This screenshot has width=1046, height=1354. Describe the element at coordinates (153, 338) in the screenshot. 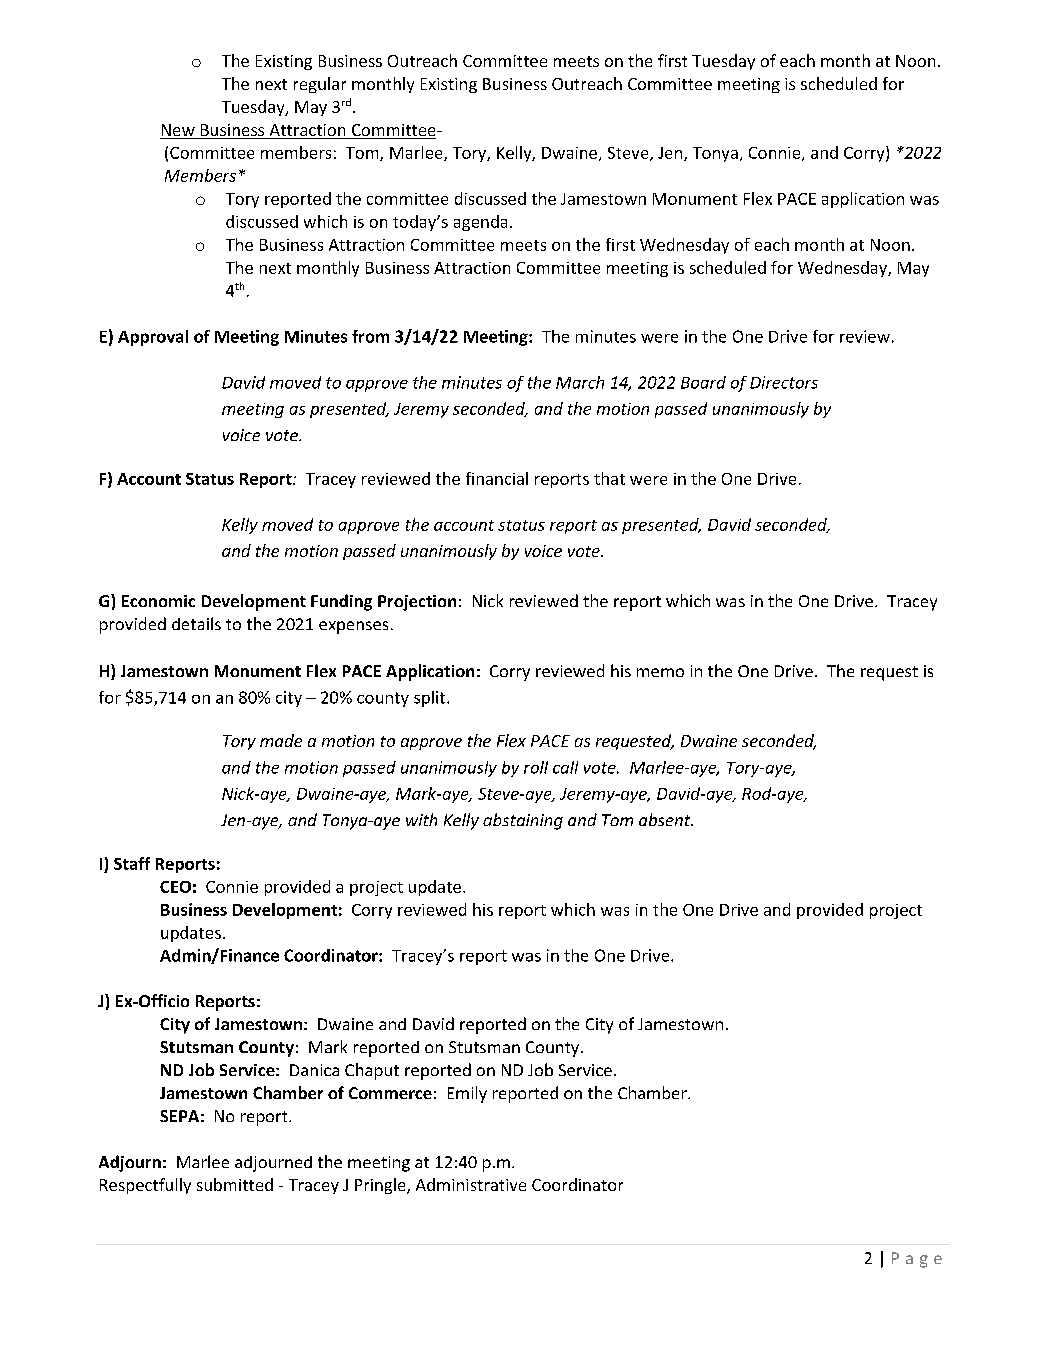

I see `Approval` at that location.
